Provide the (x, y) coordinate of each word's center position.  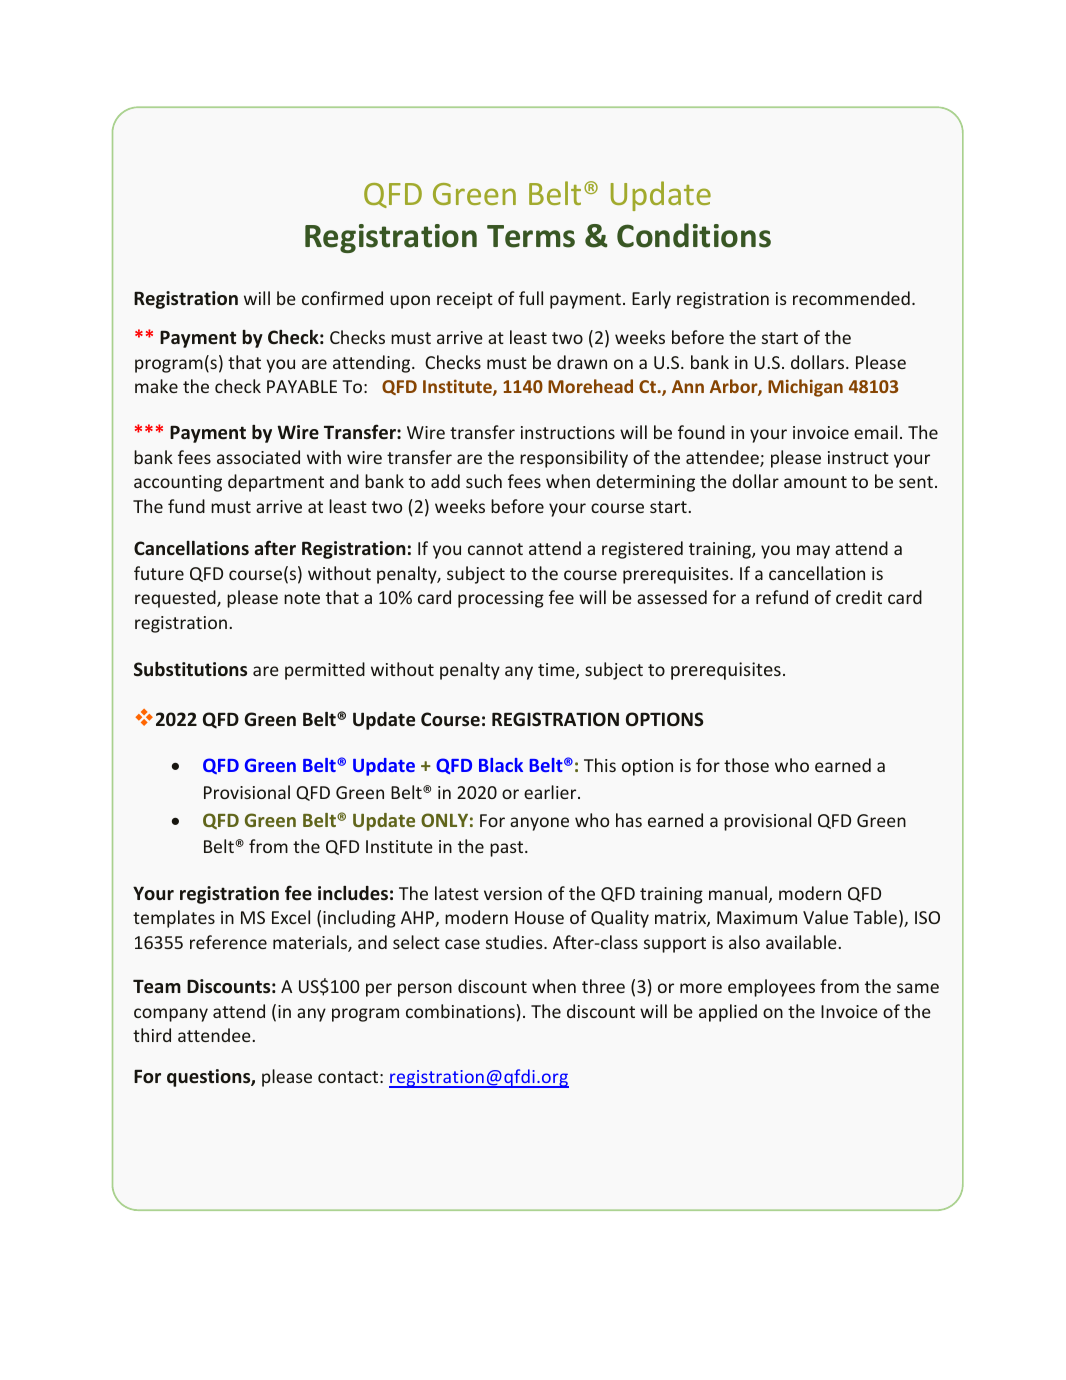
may (813, 552)
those (746, 765)
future (159, 573)
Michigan (805, 388)
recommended (851, 298)
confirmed (342, 298)
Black (501, 765)
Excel (291, 917)
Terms (531, 236)
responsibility (574, 459)
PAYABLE (302, 386)
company (171, 1015)
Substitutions (190, 669)
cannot (495, 549)
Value (825, 917)
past (508, 849)
